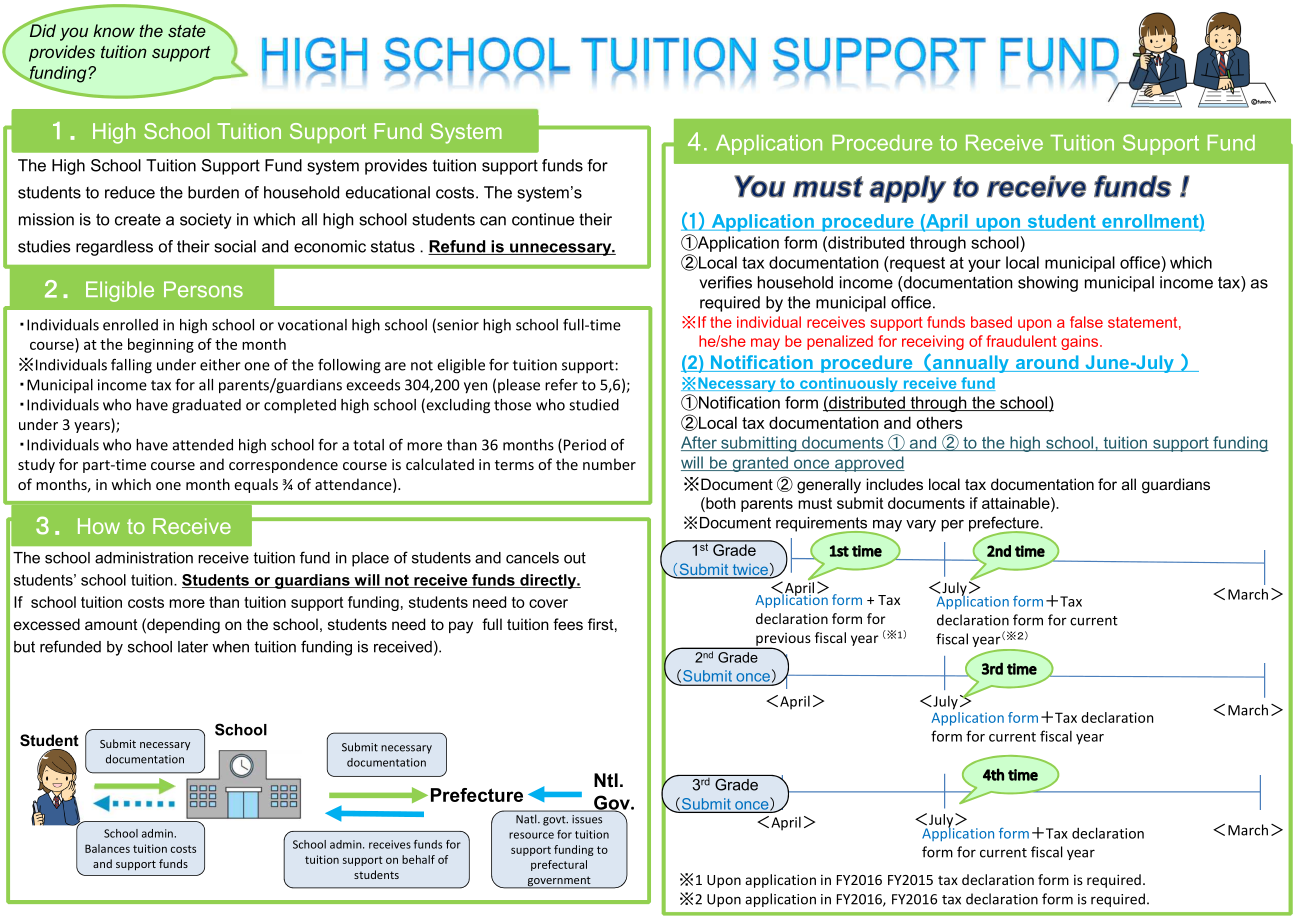  I want to click on regardless, so click(114, 248).
